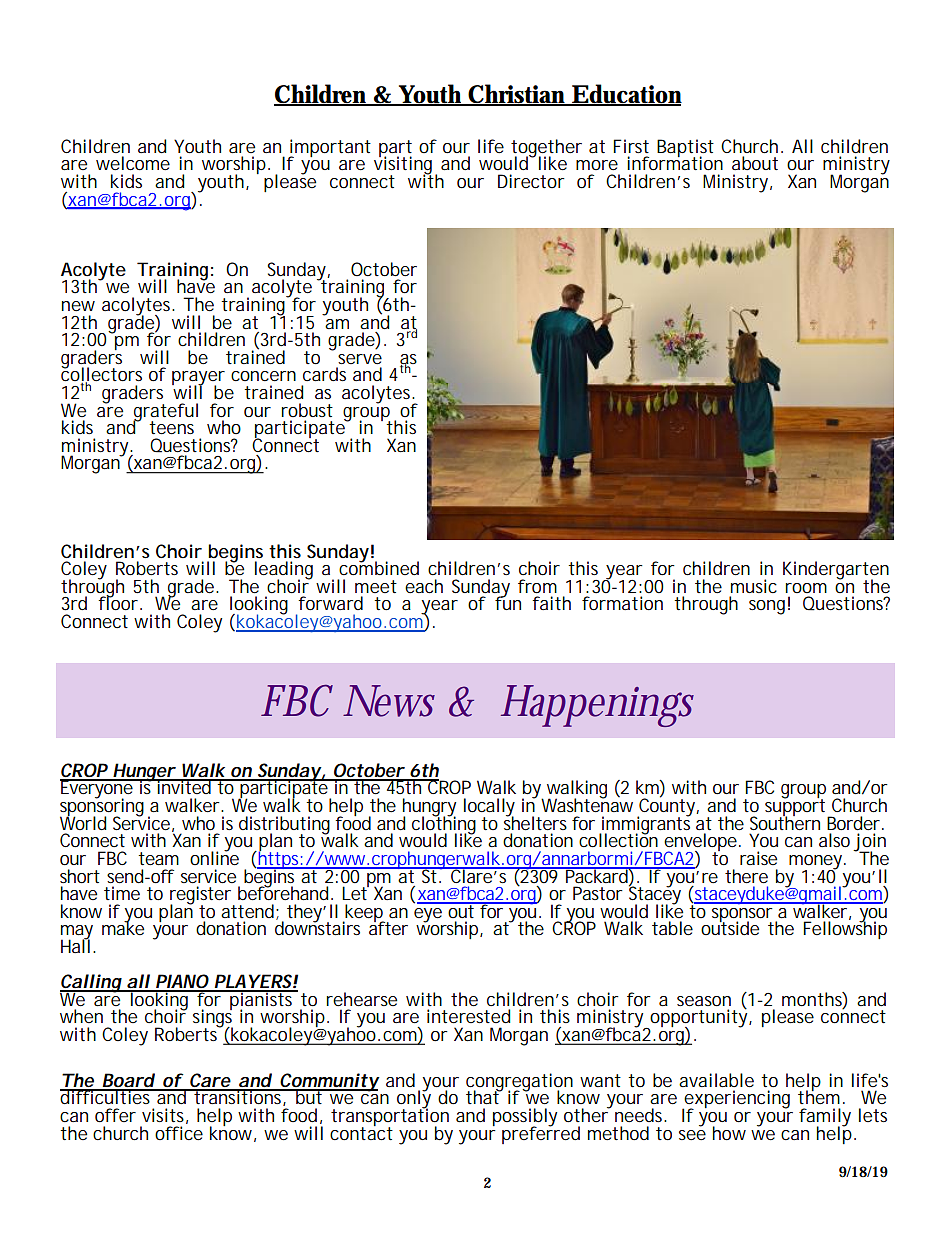  I want to click on welcome, so click(133, 163).
